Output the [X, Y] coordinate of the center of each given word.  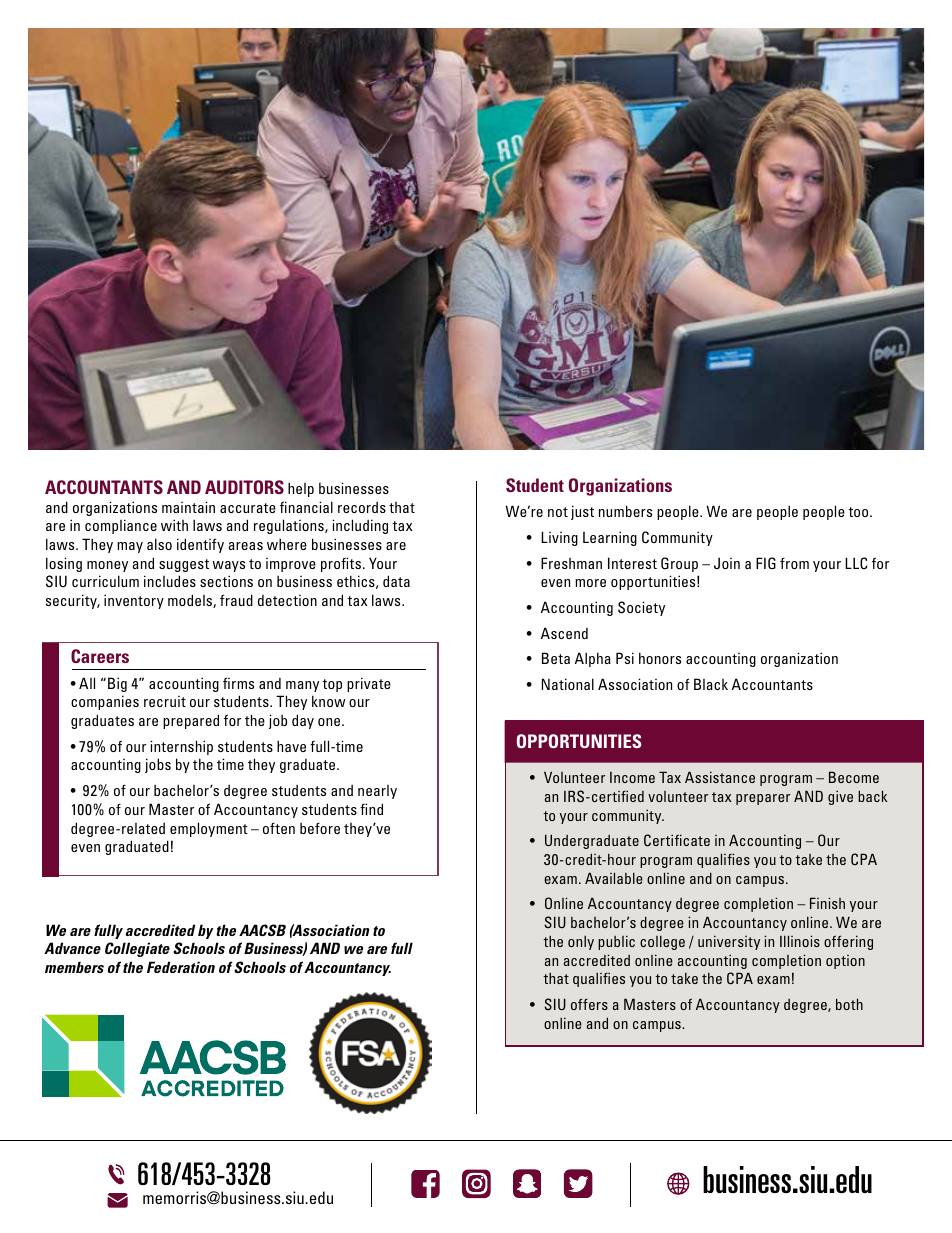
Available [614, 878]
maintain [188, 507]
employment [209, 829]
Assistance [720, 777]
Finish [827, 903]
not [558, 512]
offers [589, 1004]
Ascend [564, 633]
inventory [134, 601]
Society [641, 608]
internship [181, 747]
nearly [377, 792]
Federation [181, 967]
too [859, 512]
